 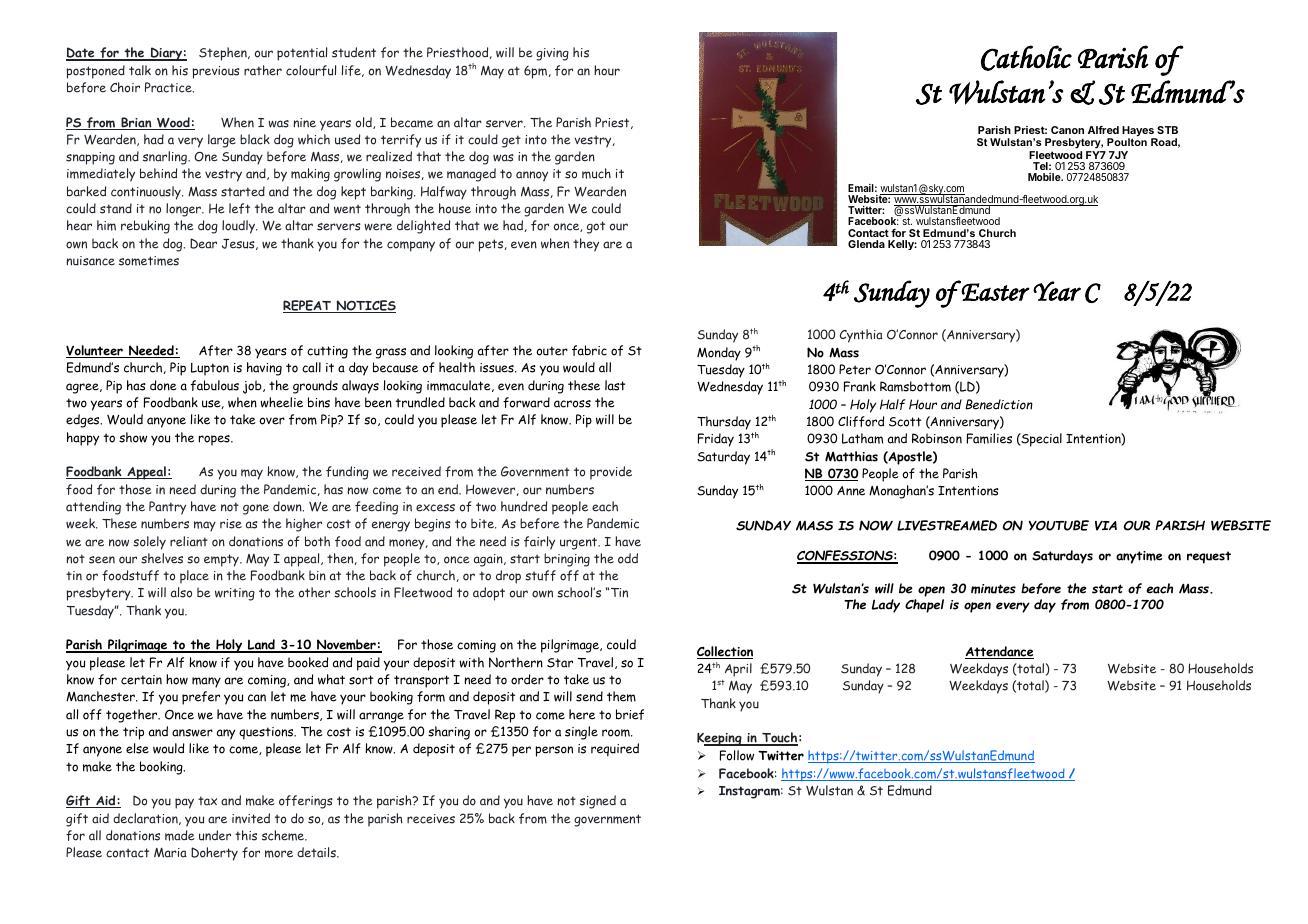 I want to click on previous, so click(x=216, y=72).
